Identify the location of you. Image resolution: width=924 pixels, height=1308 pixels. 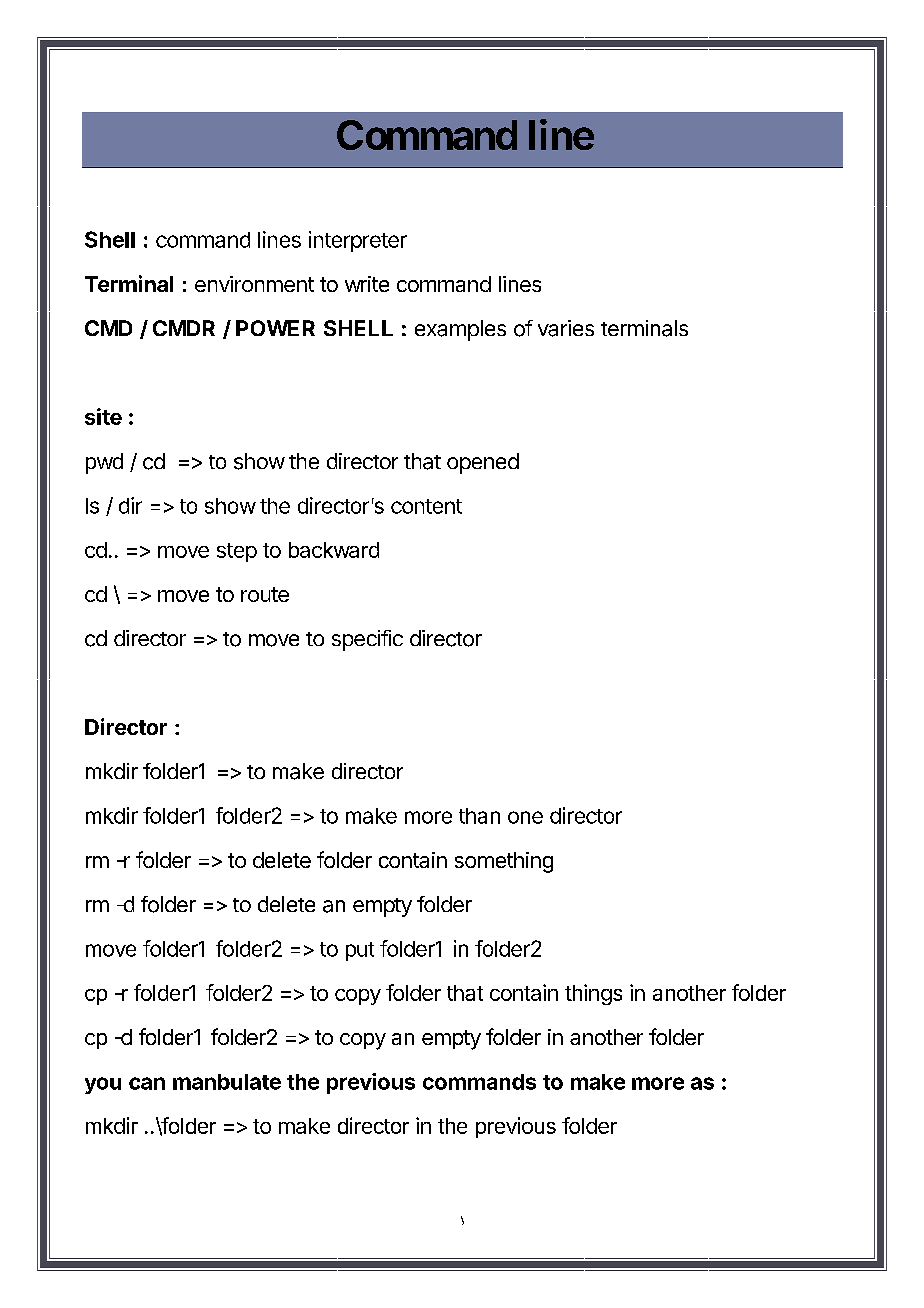
(103, 1085).
